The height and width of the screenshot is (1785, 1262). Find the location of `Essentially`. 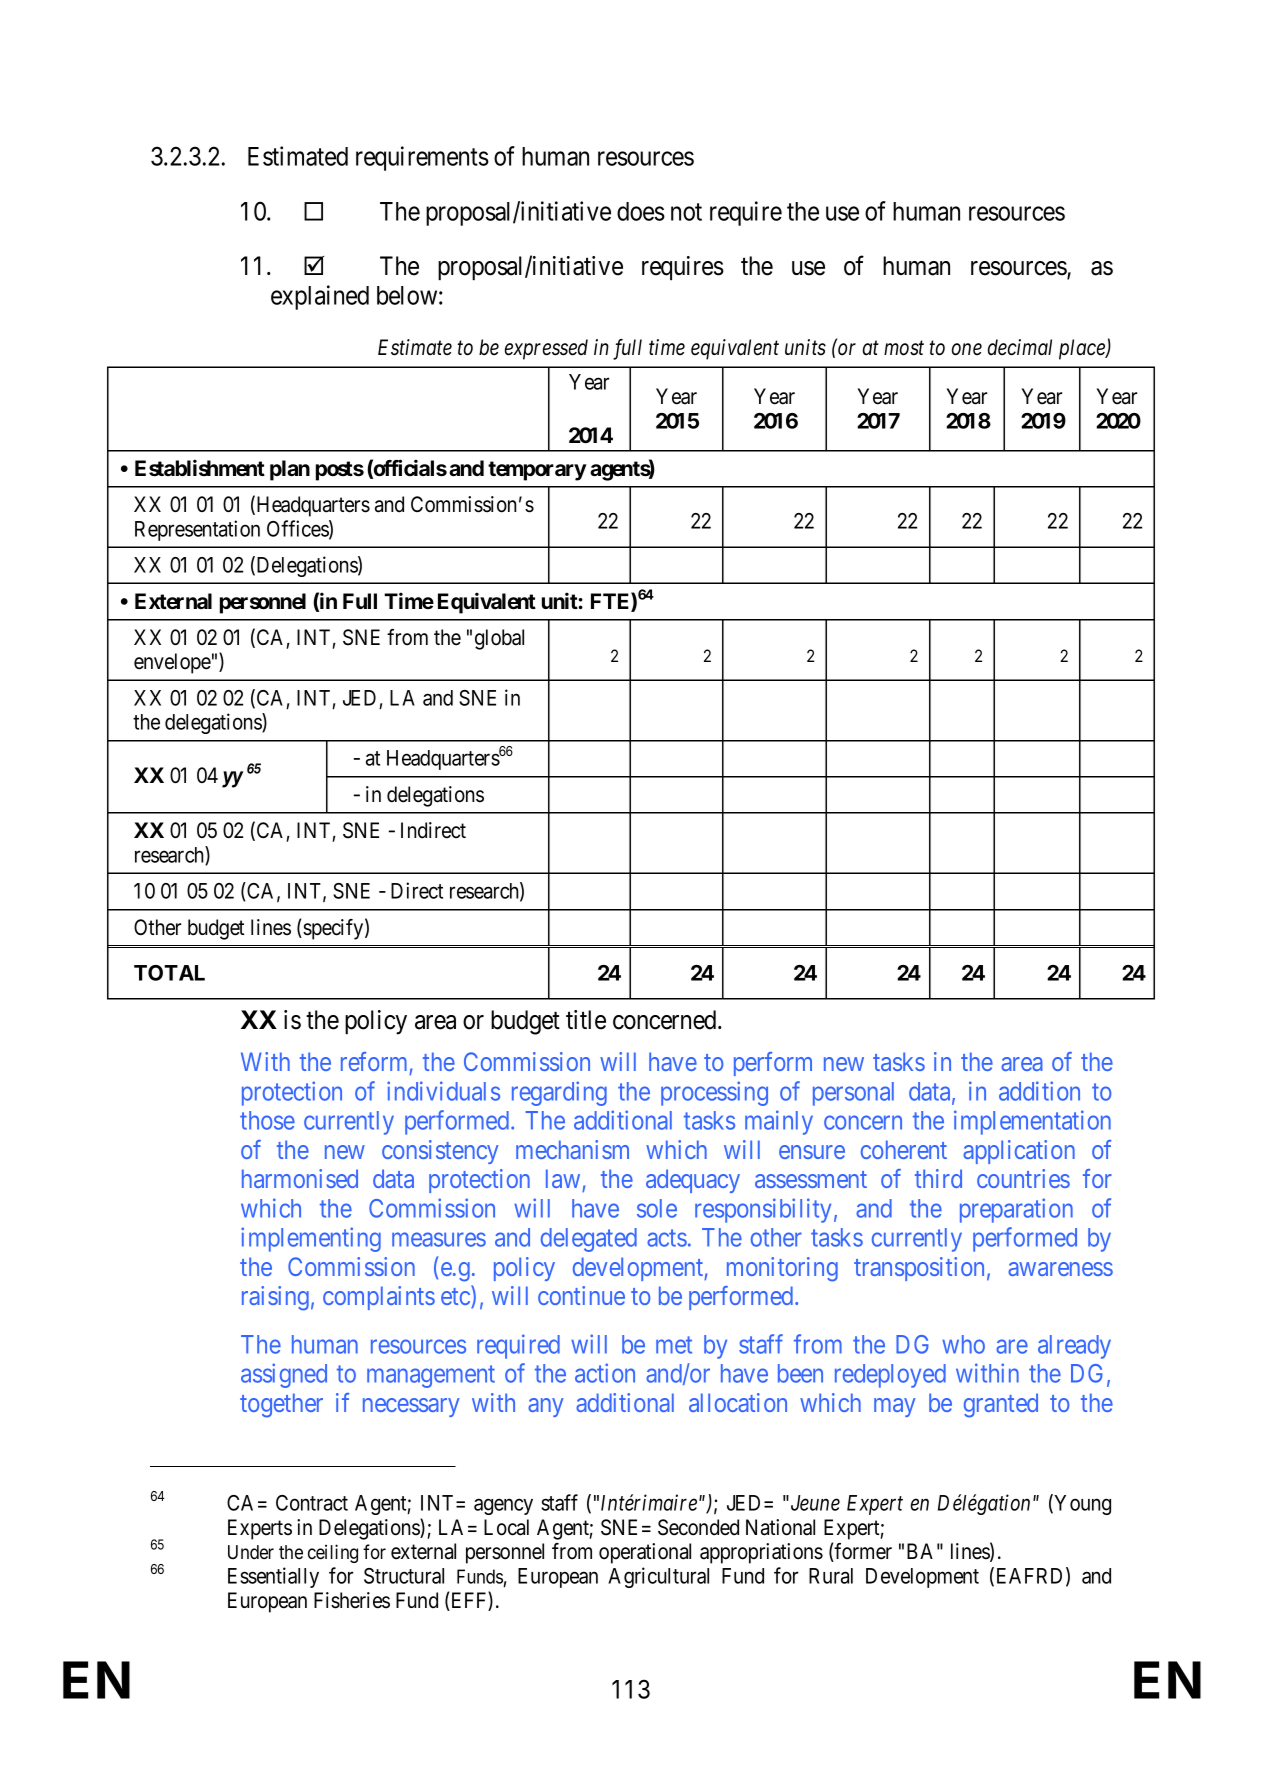

Essentially is located at coordinates (273, 1577).
